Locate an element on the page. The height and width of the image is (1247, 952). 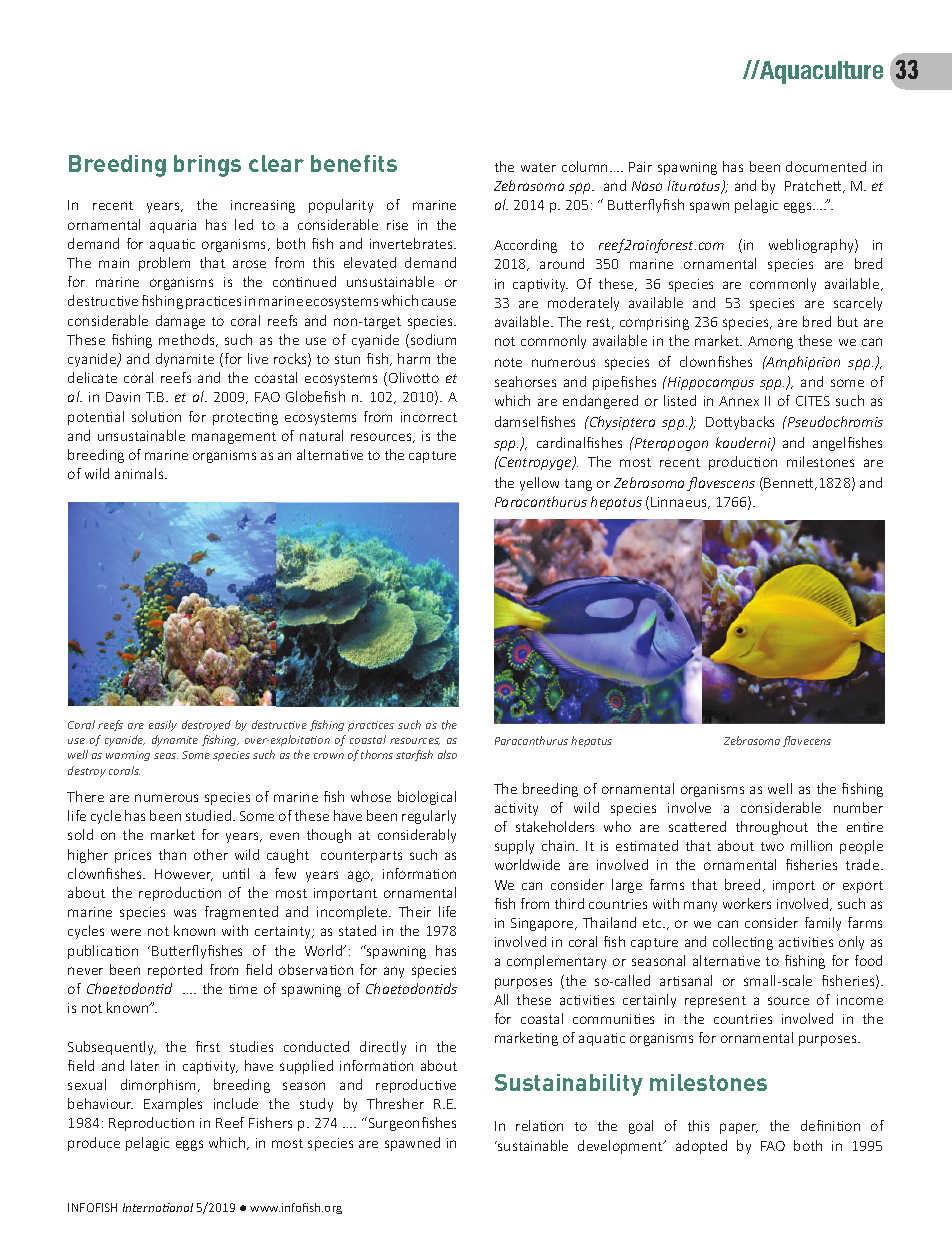
paper is located at coordinates (739, 1128).
